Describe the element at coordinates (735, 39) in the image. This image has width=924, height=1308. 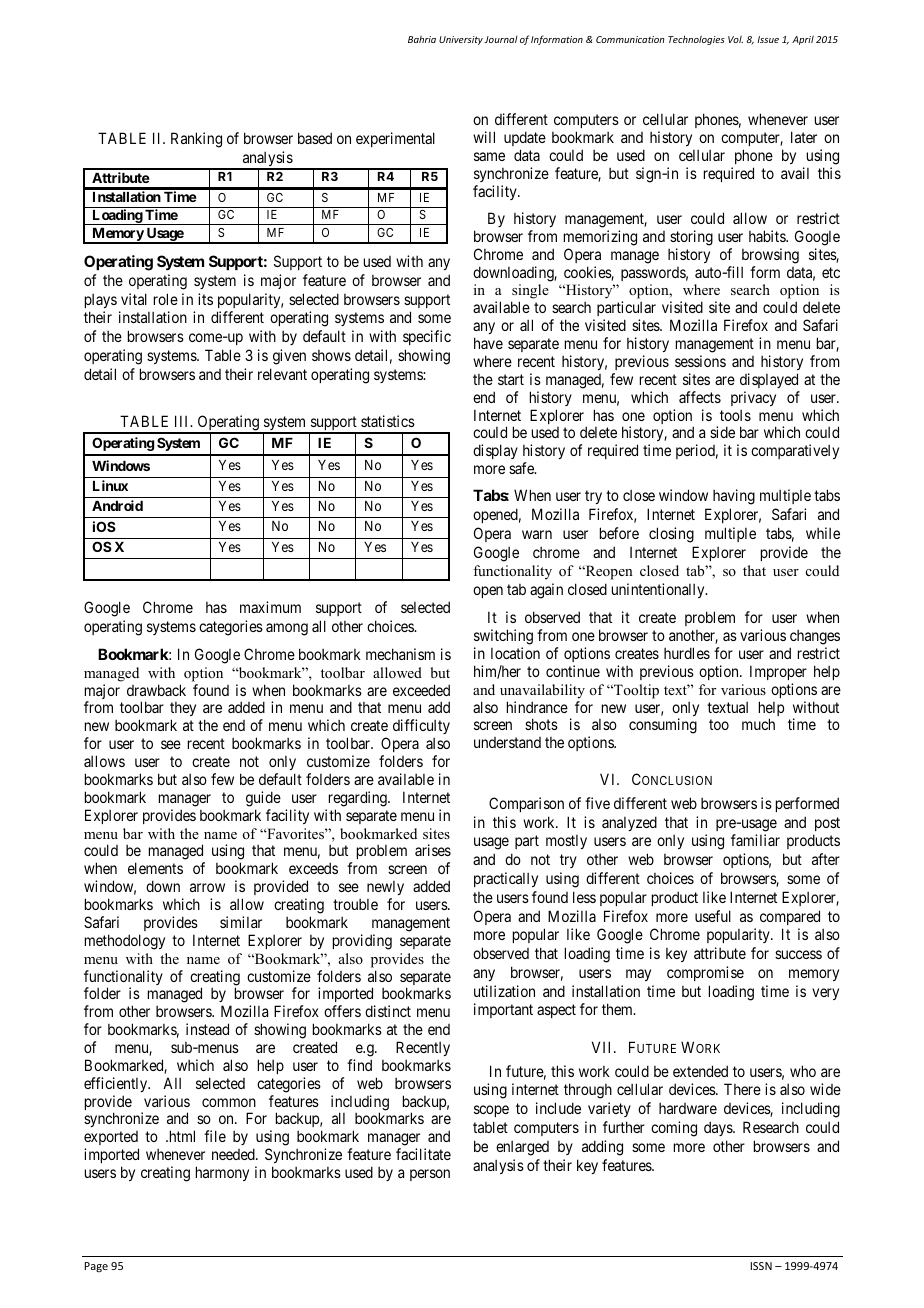
I see `Vol` at that location.
